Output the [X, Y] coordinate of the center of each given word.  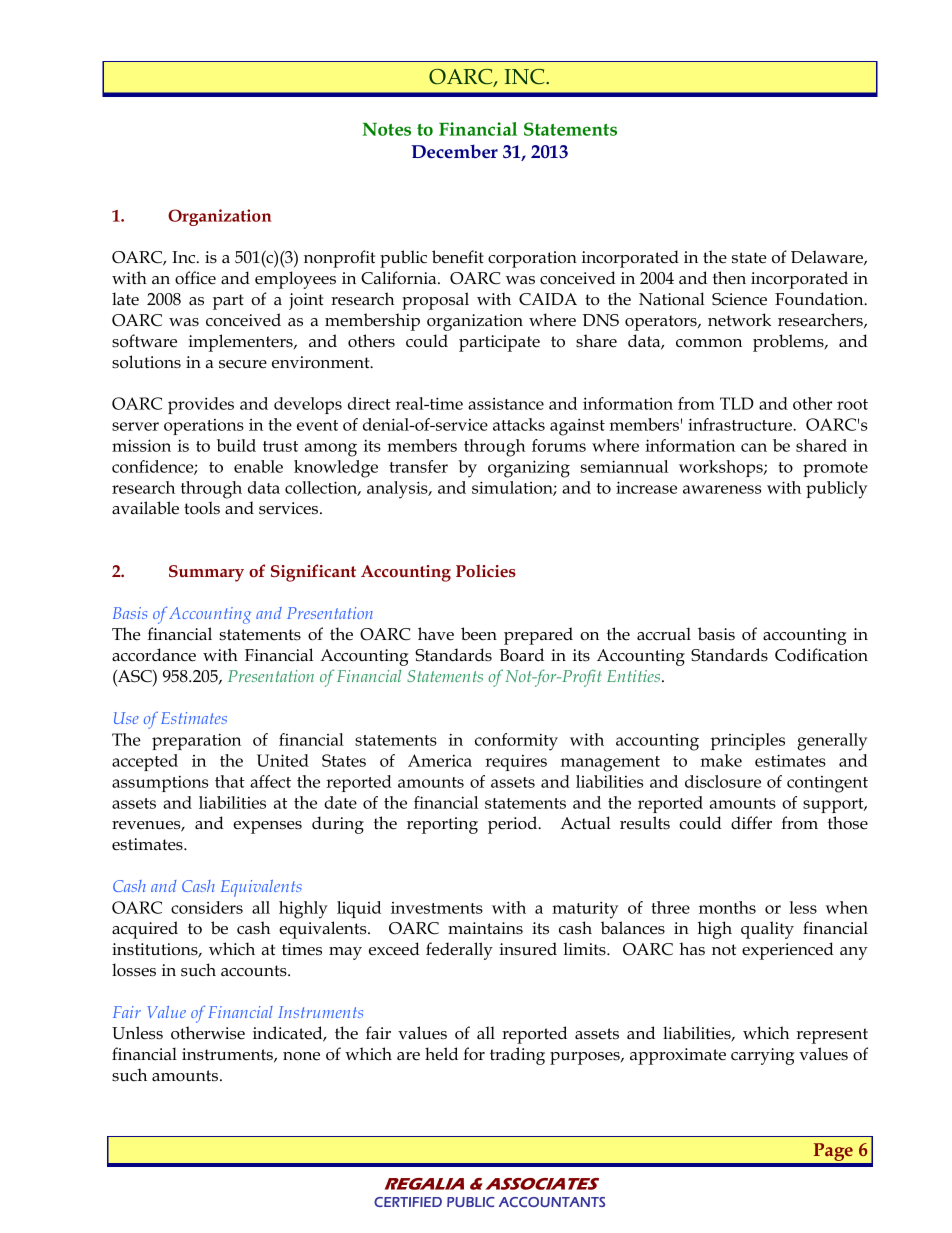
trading [517, 1056]
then [729, 278]
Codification [821, 655]
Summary [206, 573]
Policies [486, 570]
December [455, 151]
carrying [762, 1056]
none [301, 1056]
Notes [387, 129]
